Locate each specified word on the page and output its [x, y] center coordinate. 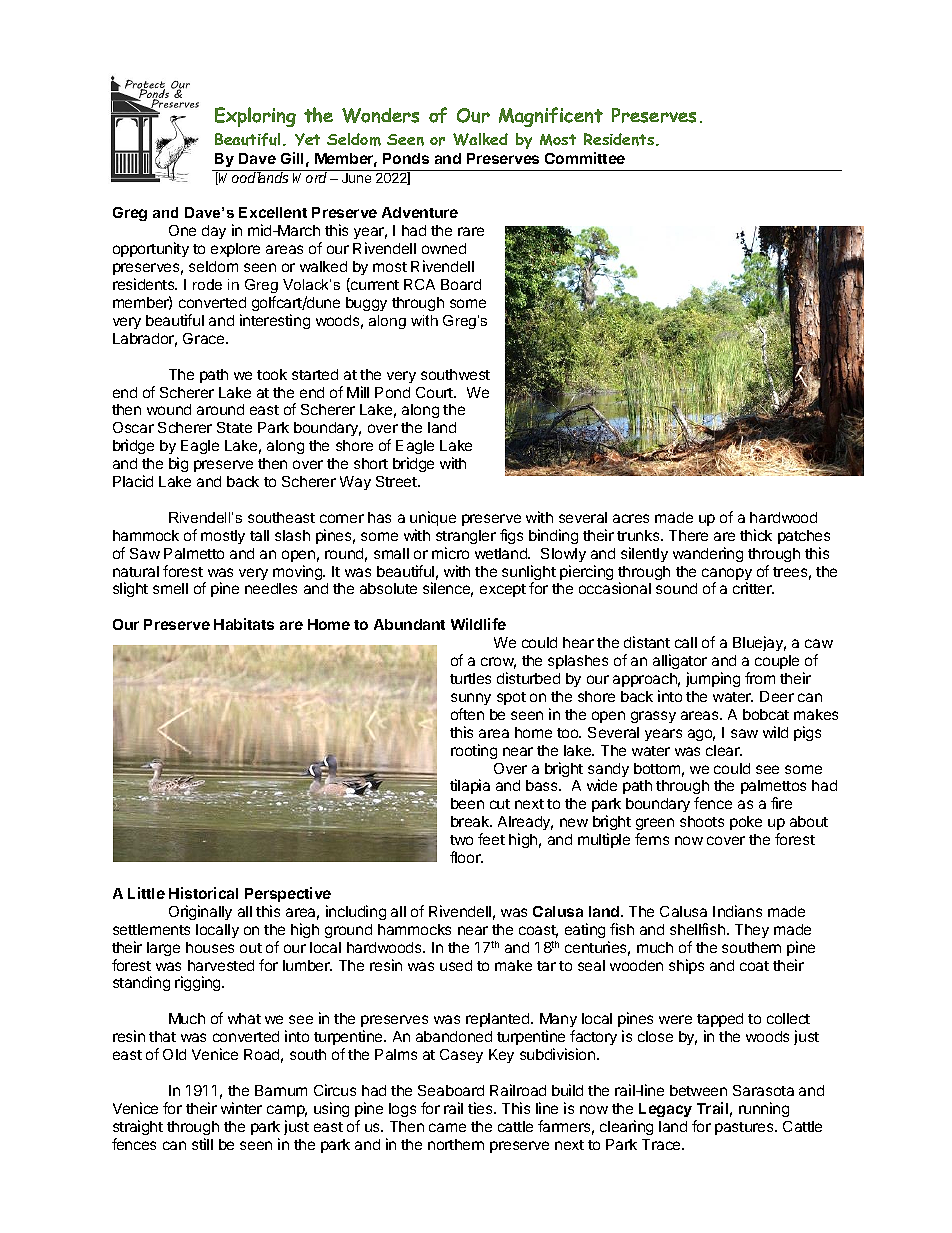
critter [753, 588]
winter [241, 1108]
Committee [585, 158]
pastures [745, 1128]
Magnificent [551, 117]
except [503, 590]
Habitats [244, 624]
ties [481, 1108]
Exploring [255, 117]
